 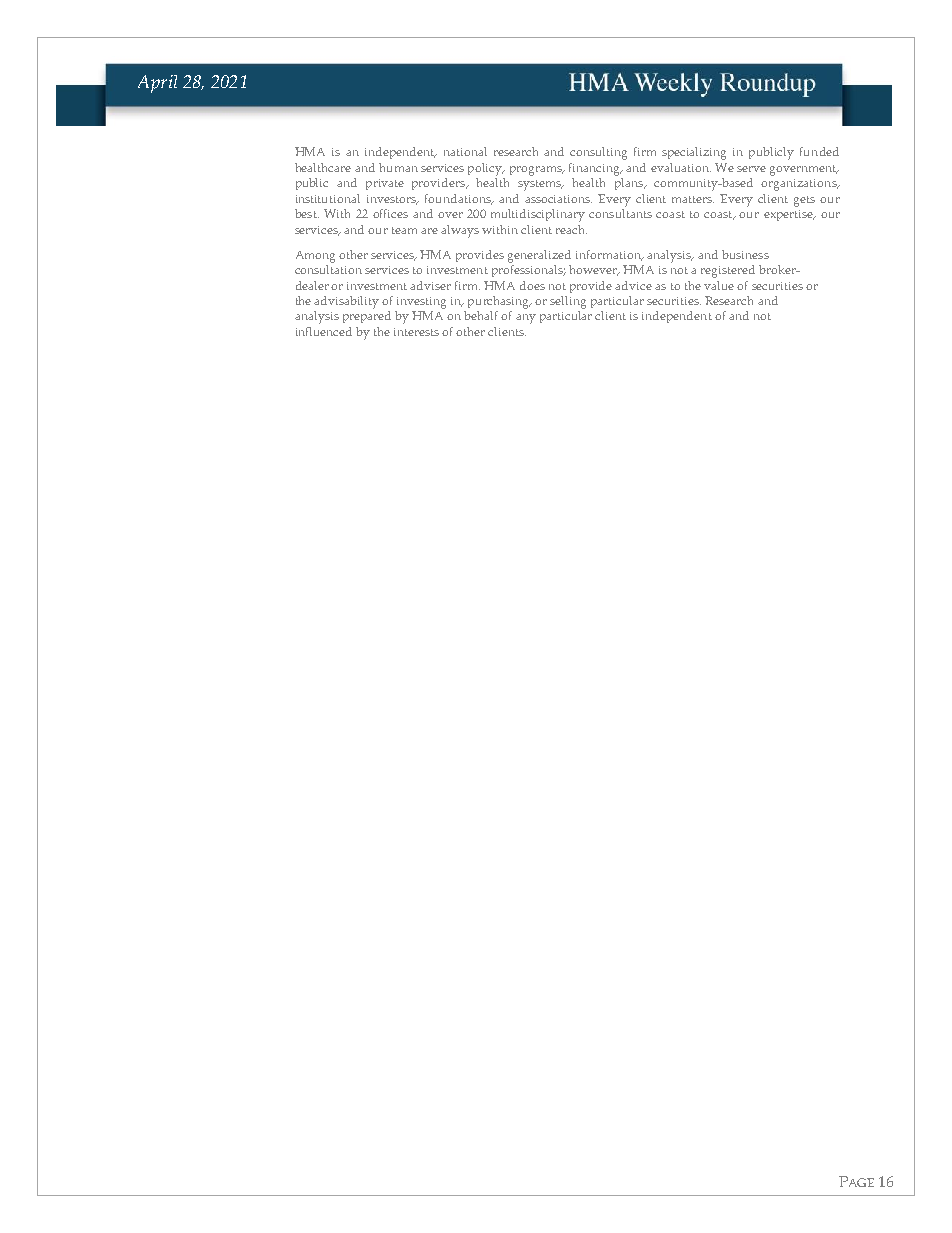 I want to click on any, so click(x=526, y=319).
